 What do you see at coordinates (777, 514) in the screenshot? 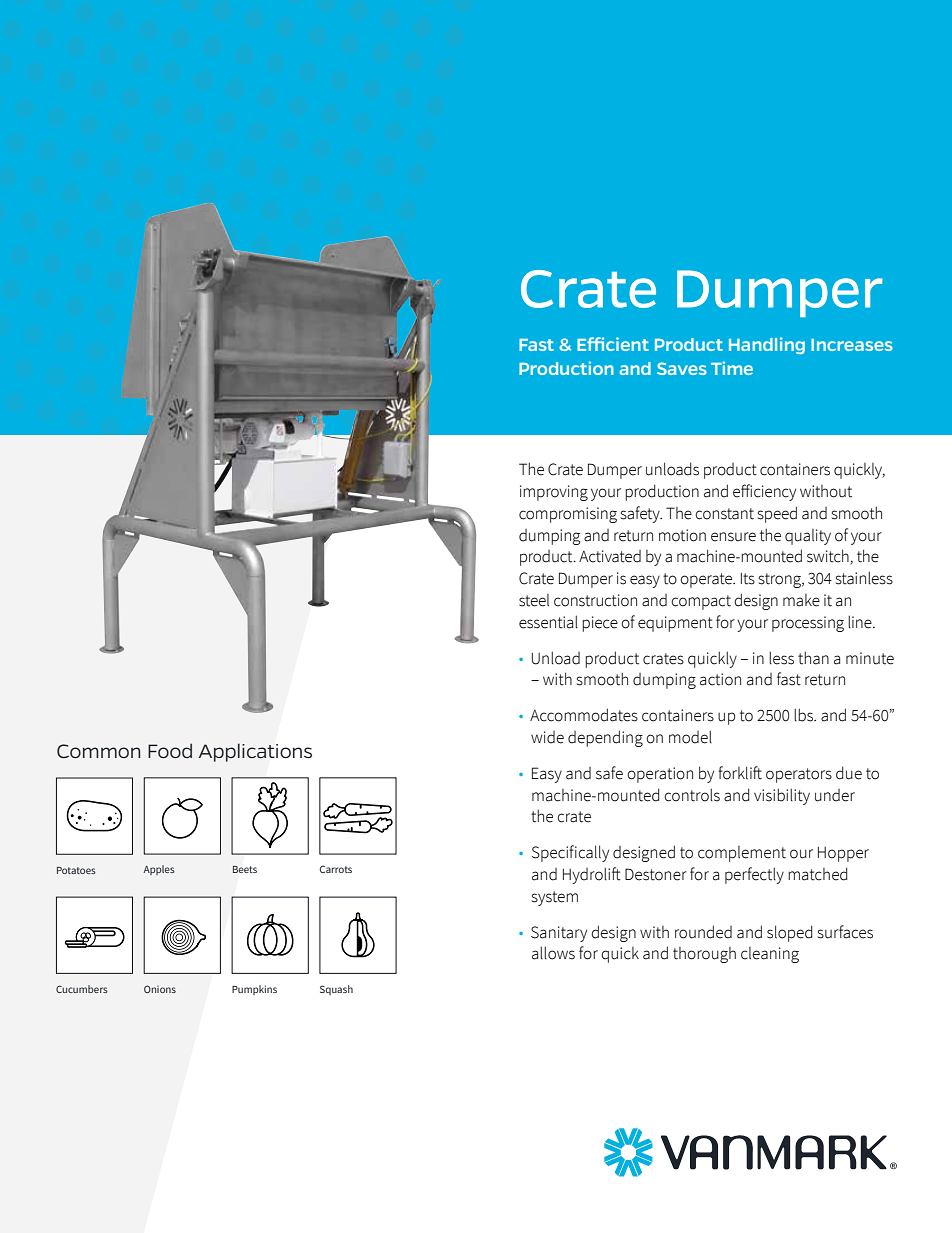
I see `speed` at bounding box center [777, 514].
